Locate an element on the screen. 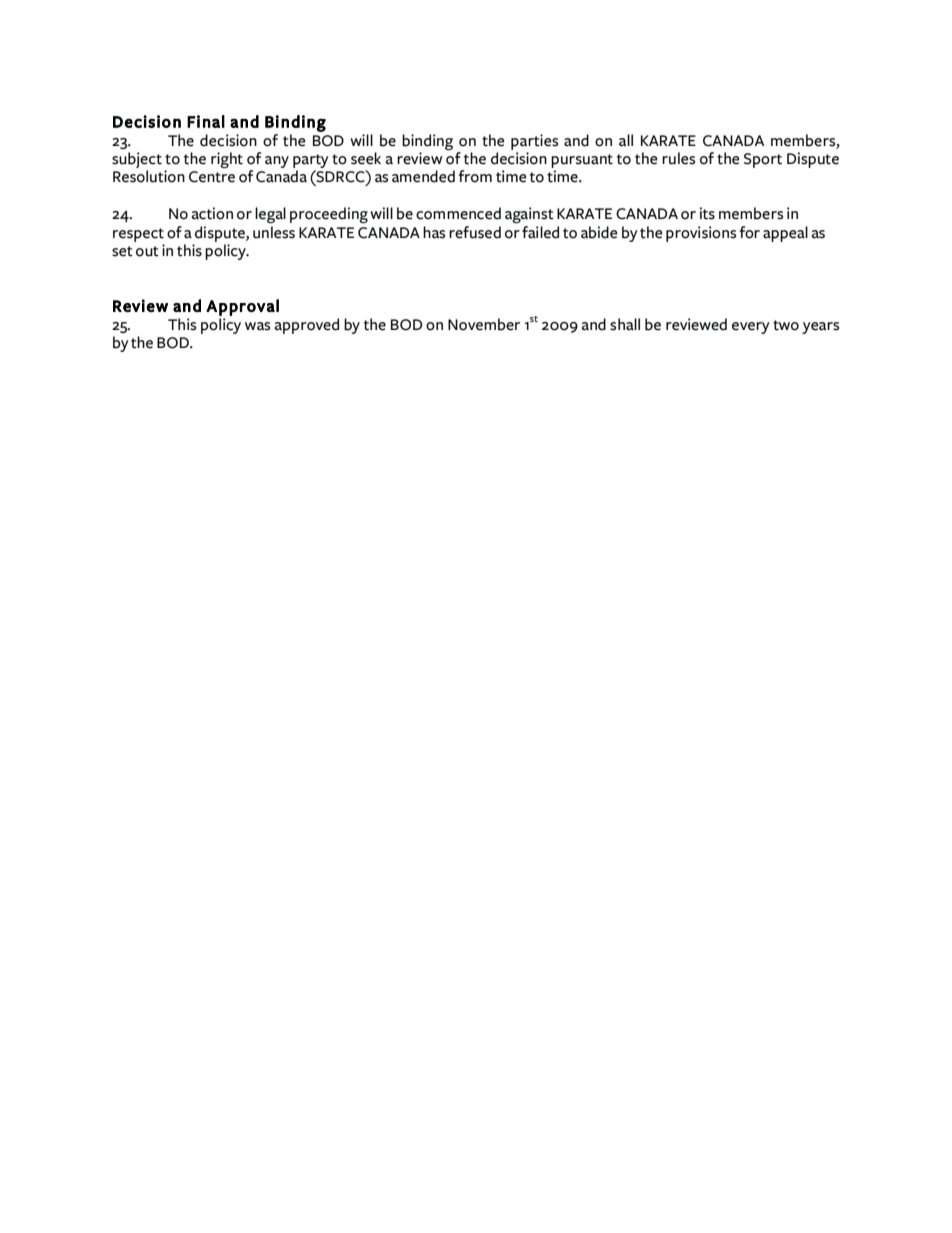 The height and width of the screenshot is (1233, 952). for is located at coordinates (750, 232).
